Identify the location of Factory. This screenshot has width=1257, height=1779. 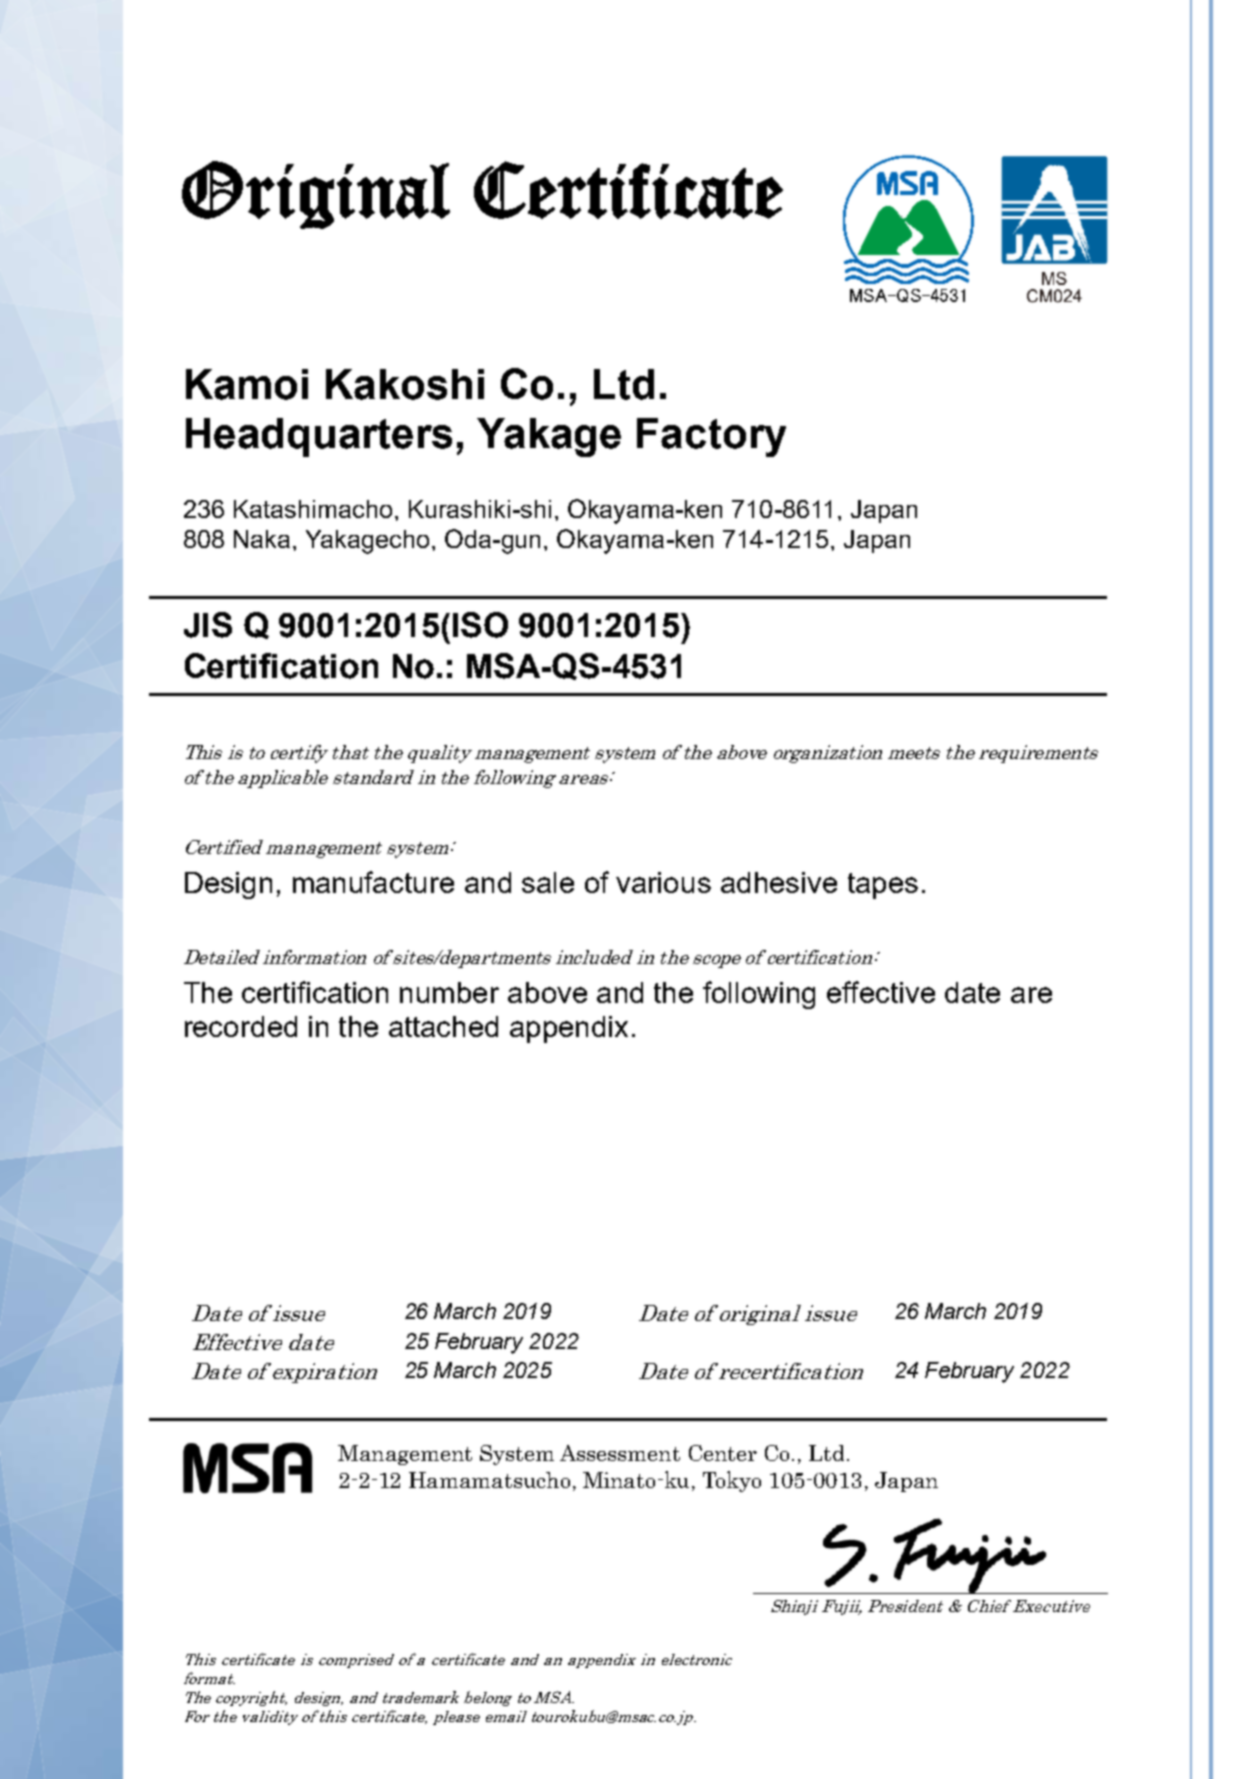
(711, 437).
